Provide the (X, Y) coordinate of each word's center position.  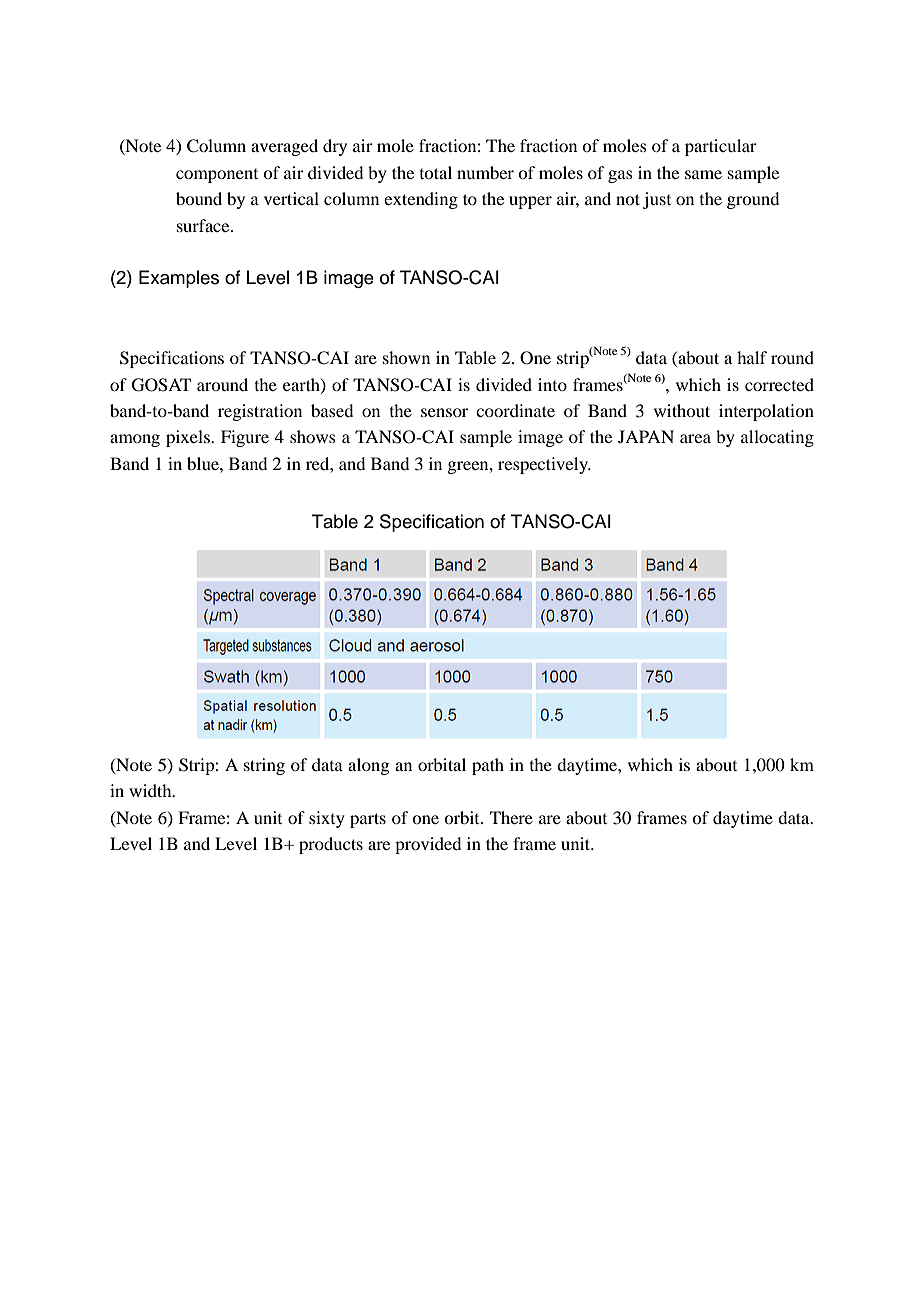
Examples (179, 279)
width (151, 790)
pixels (189, 438)
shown (406, 357)
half (752, 357)
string (264, 766)
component (217, 176)
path (488, 766)
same (703, 174)
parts (368, 820)
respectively (544, 465)
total (436, 172)
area (695, 438)
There (511, 817)
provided (428, 845)
